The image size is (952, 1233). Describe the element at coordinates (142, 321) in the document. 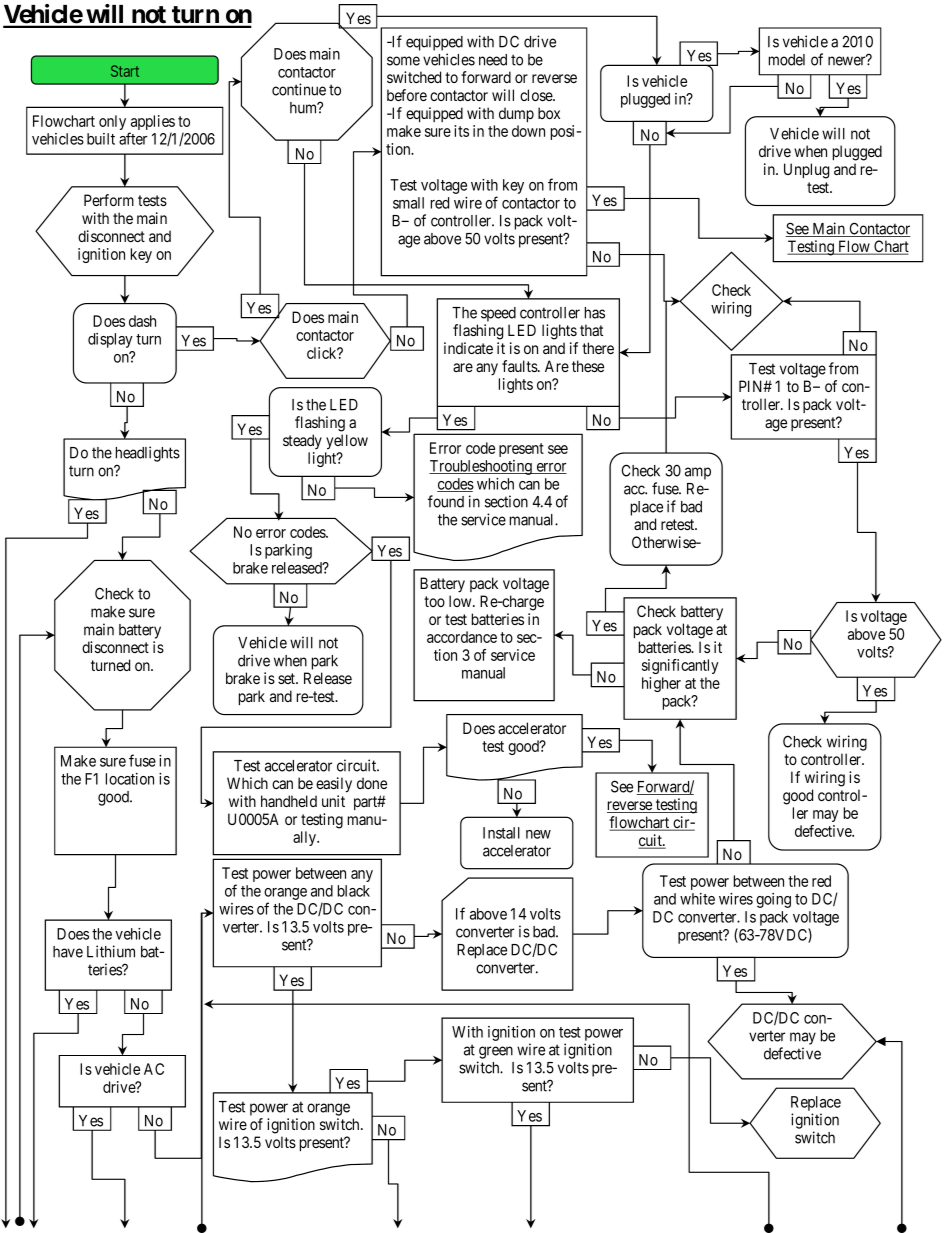

I see `dash` at that location.
